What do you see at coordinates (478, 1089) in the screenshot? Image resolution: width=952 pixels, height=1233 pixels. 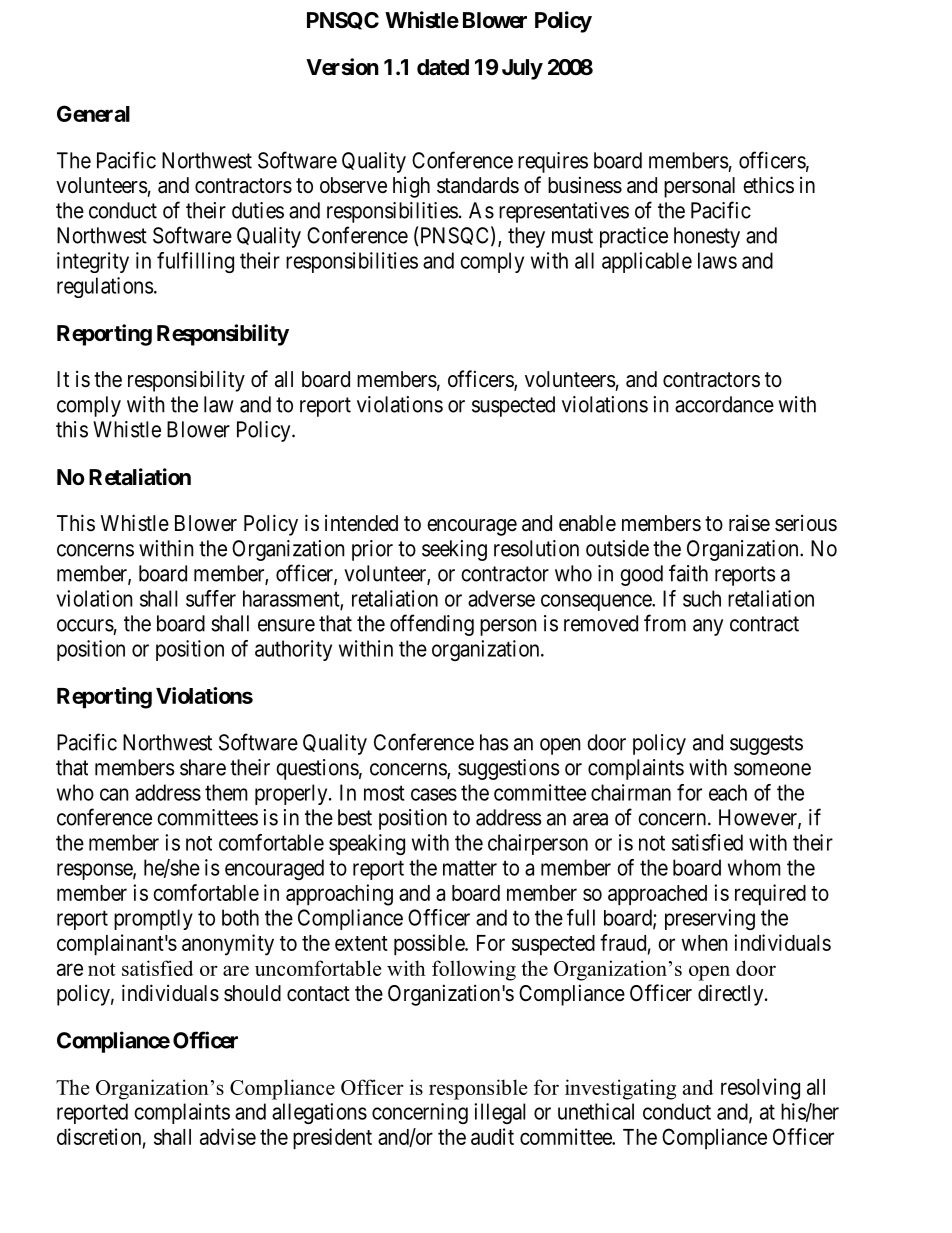 I see `responsible` at bounding box center [478, 1089].
